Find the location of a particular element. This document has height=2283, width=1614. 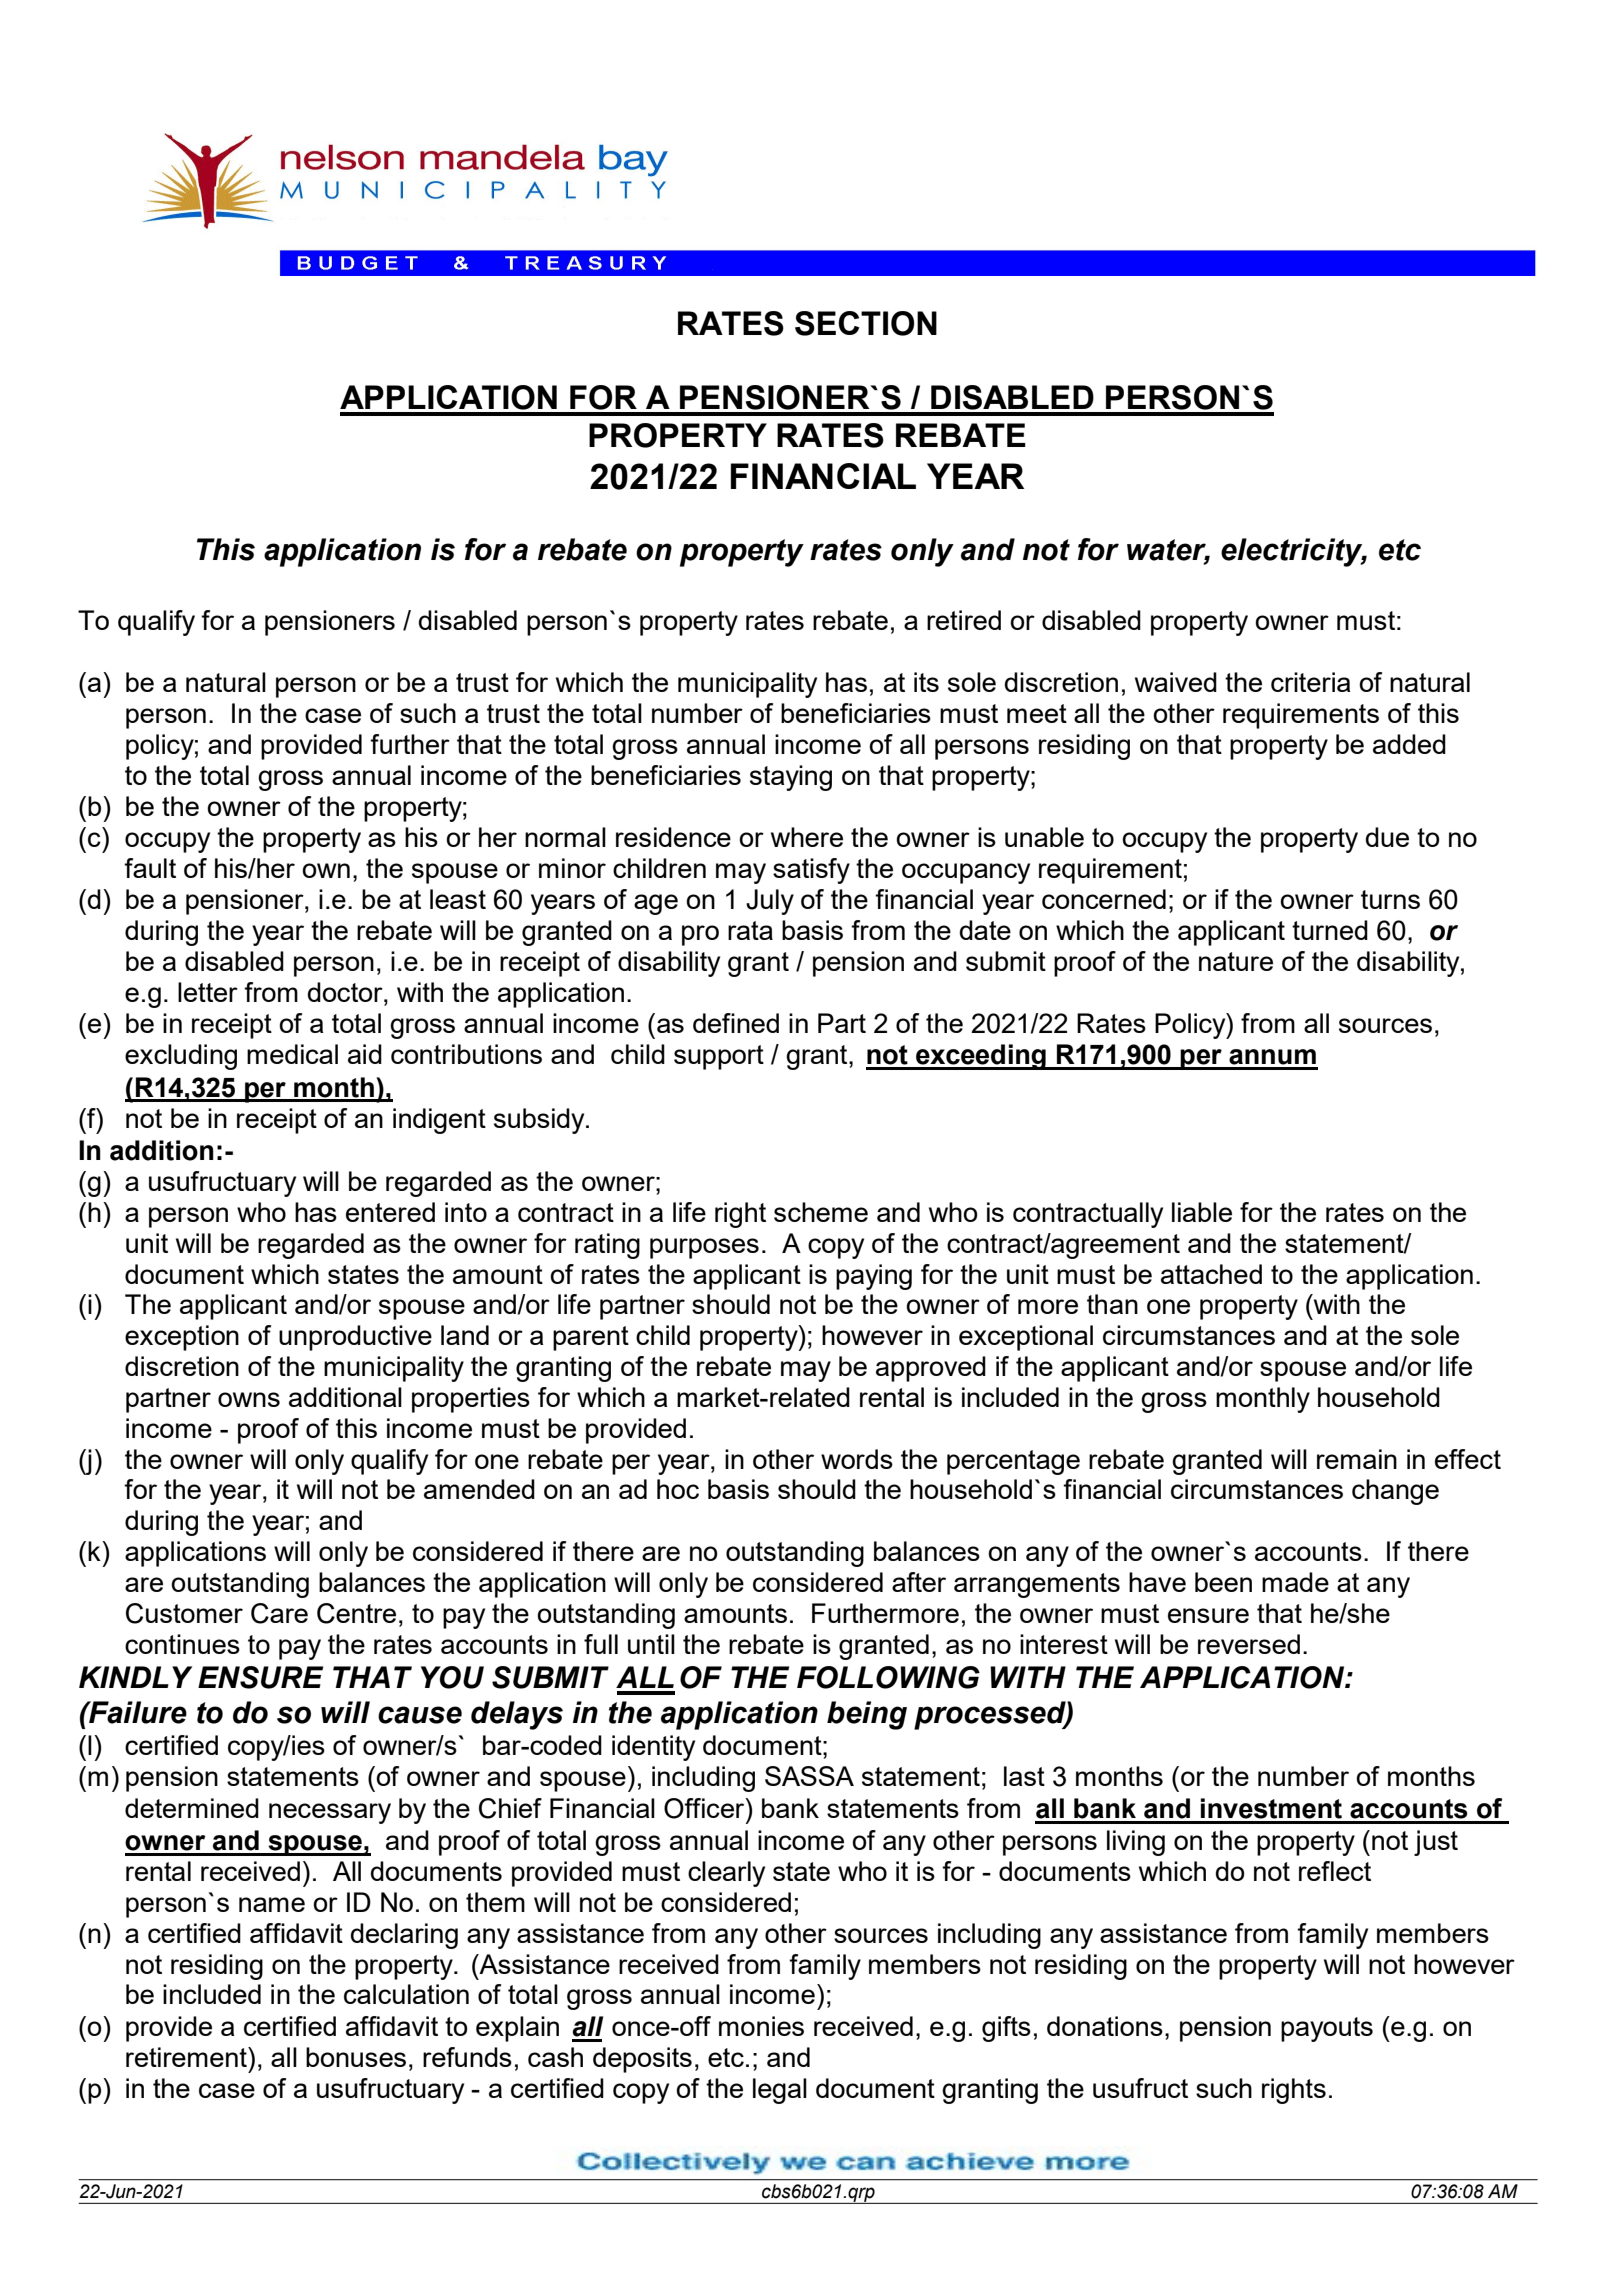

scheme is located at coordinates (821, 1212).
